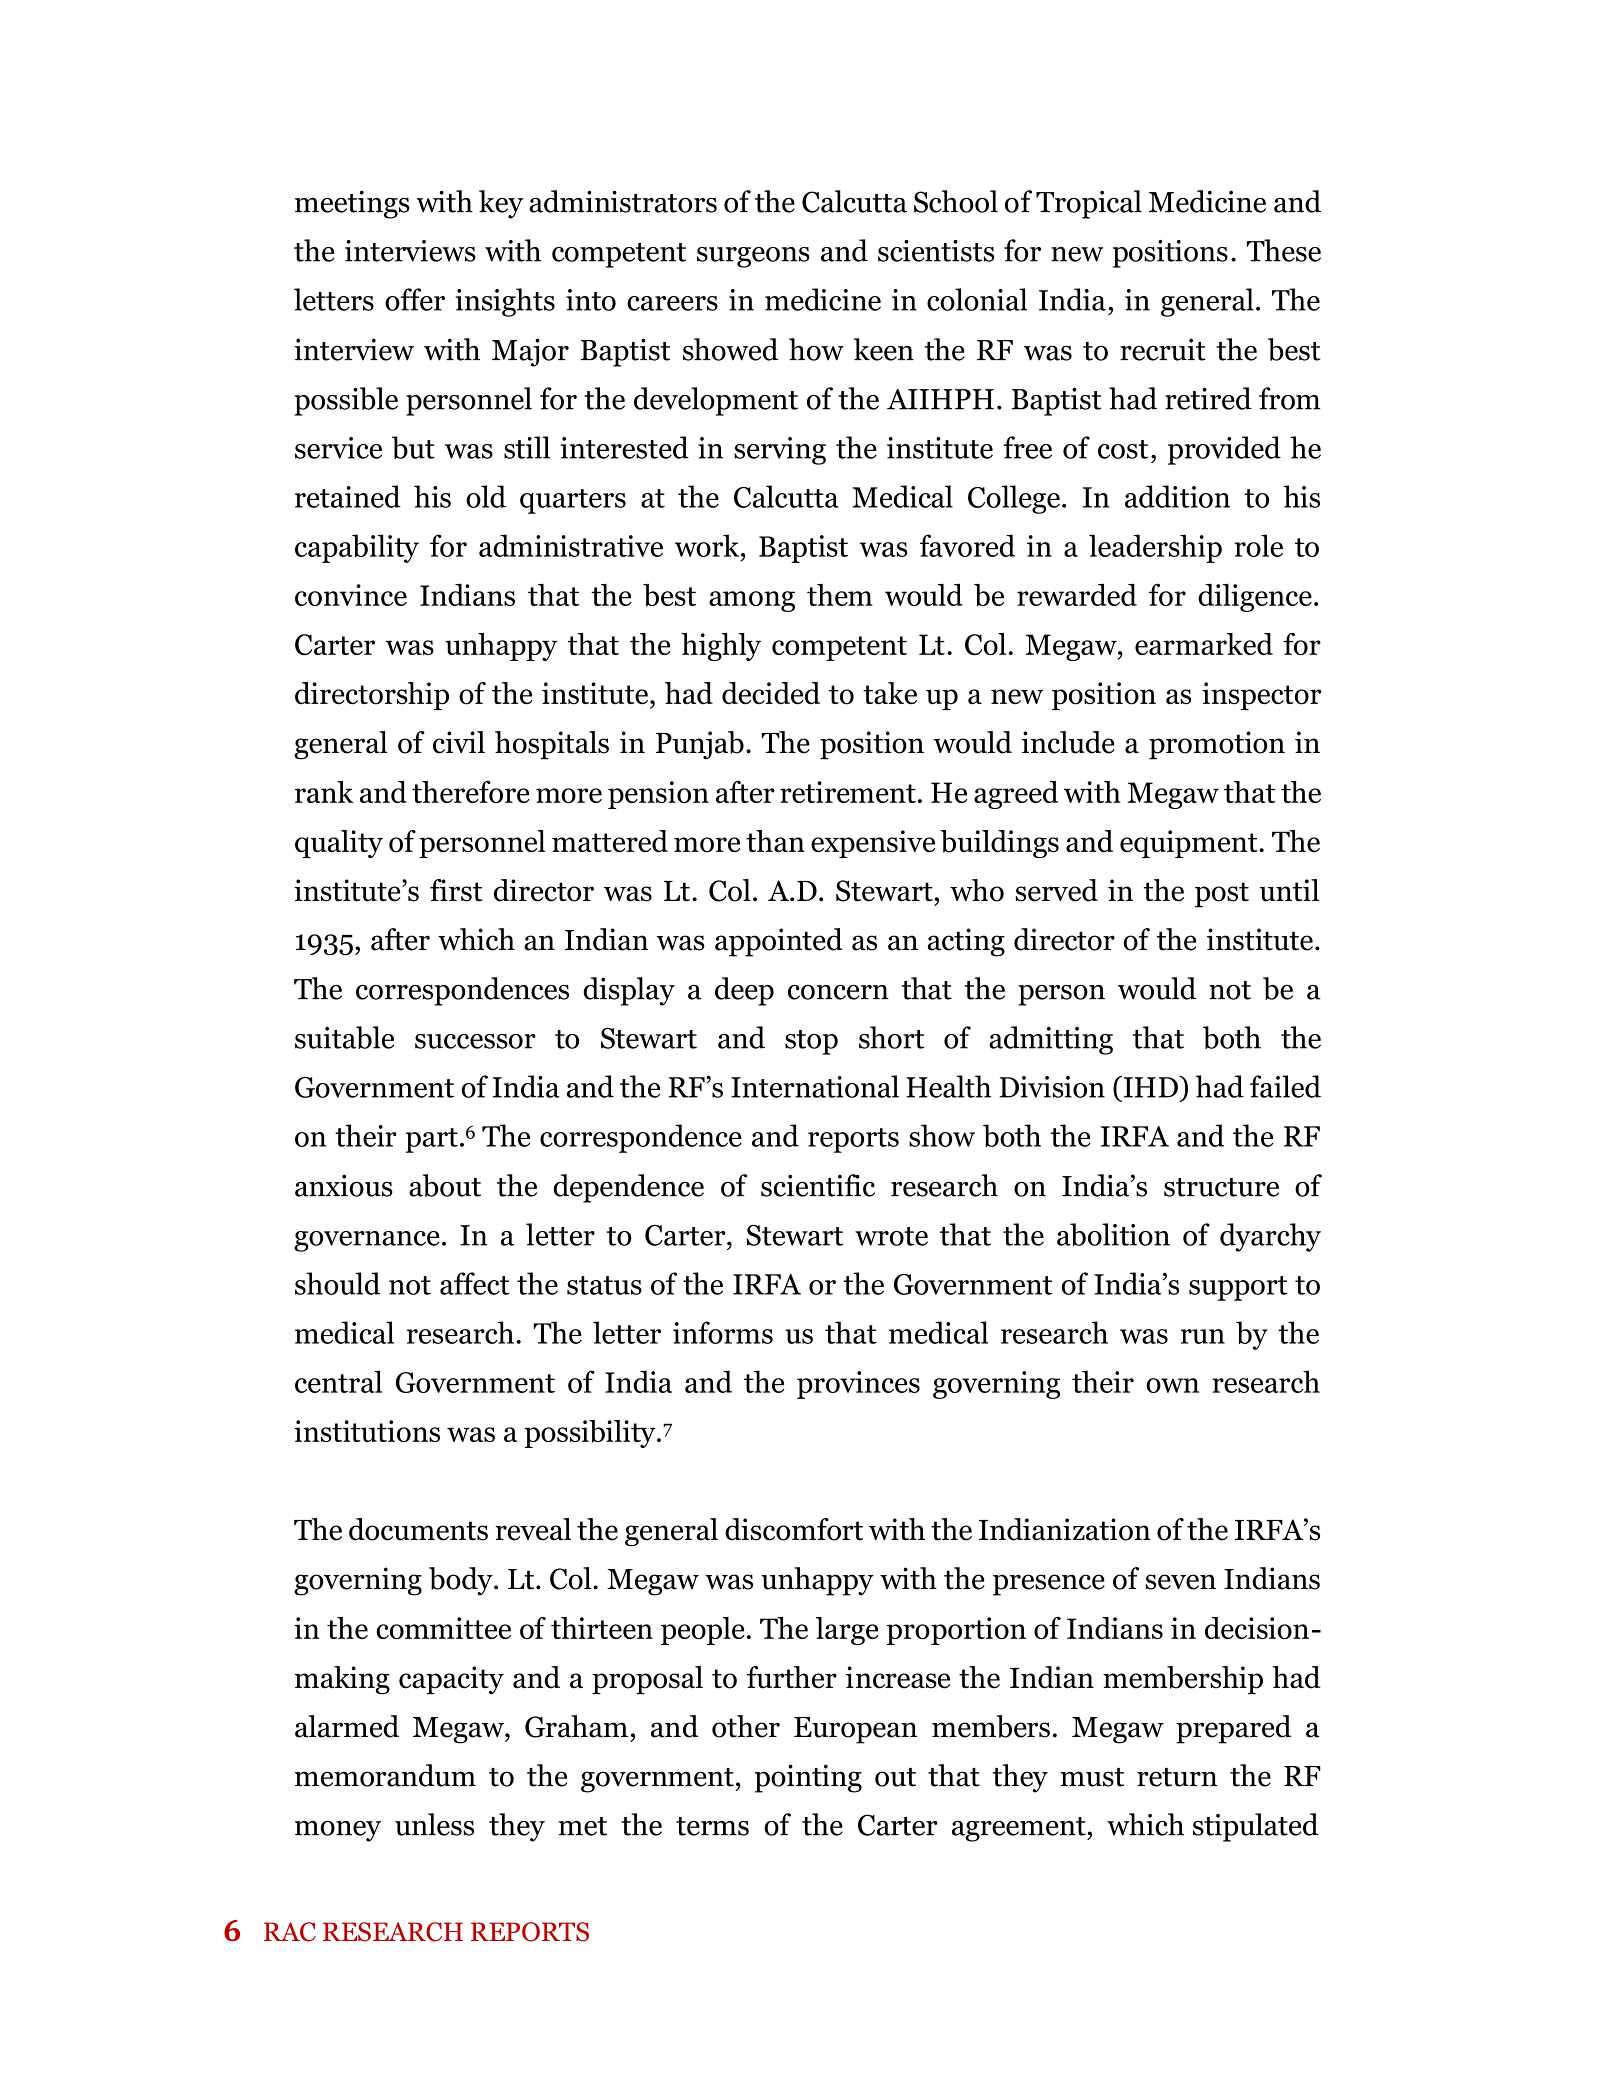  Describe the element at coordinates (1089, 204) in the screenshot. I see `Tropical` at that location.
